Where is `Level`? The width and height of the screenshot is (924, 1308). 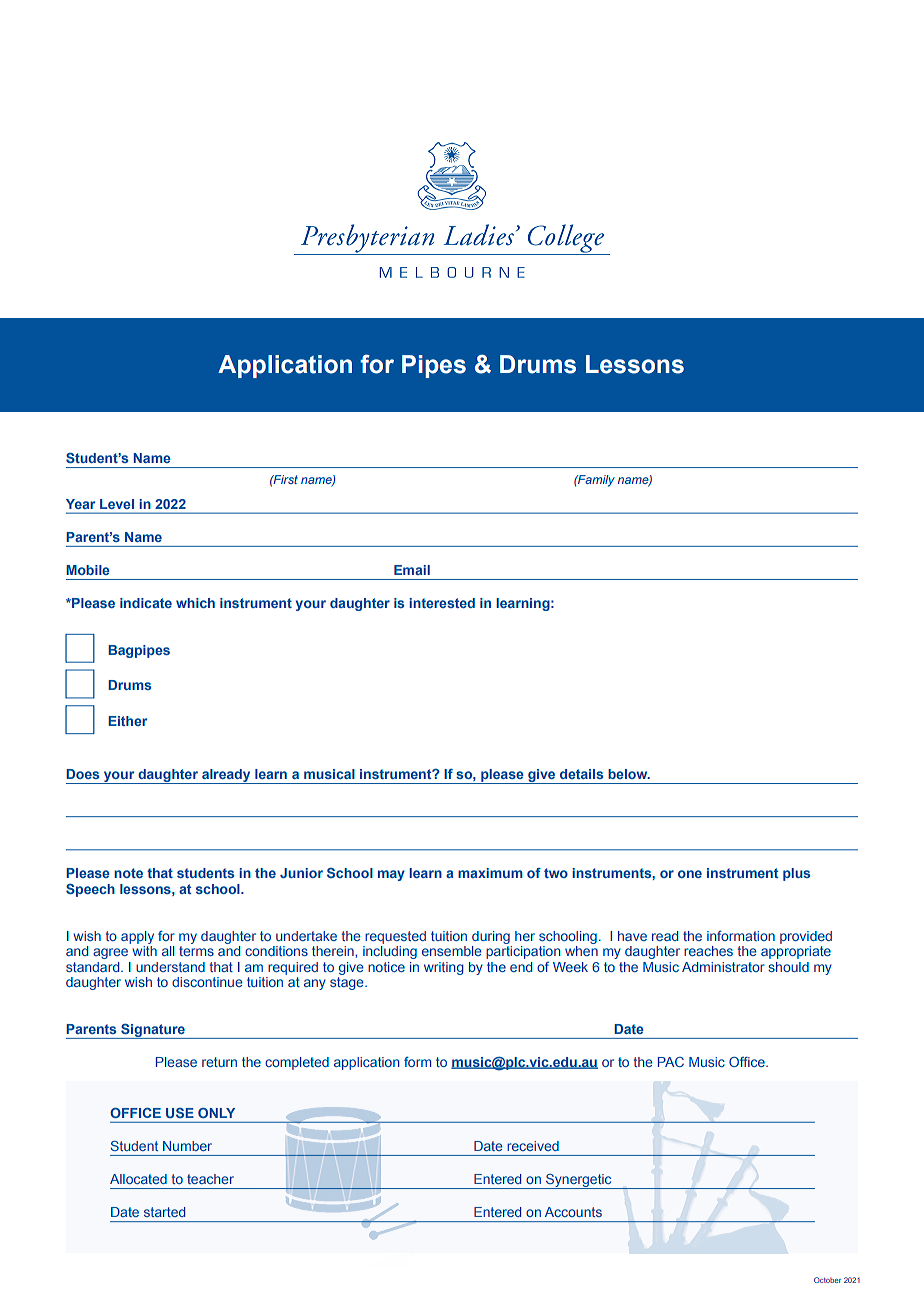
Level is located at coordinates (117, 504).
